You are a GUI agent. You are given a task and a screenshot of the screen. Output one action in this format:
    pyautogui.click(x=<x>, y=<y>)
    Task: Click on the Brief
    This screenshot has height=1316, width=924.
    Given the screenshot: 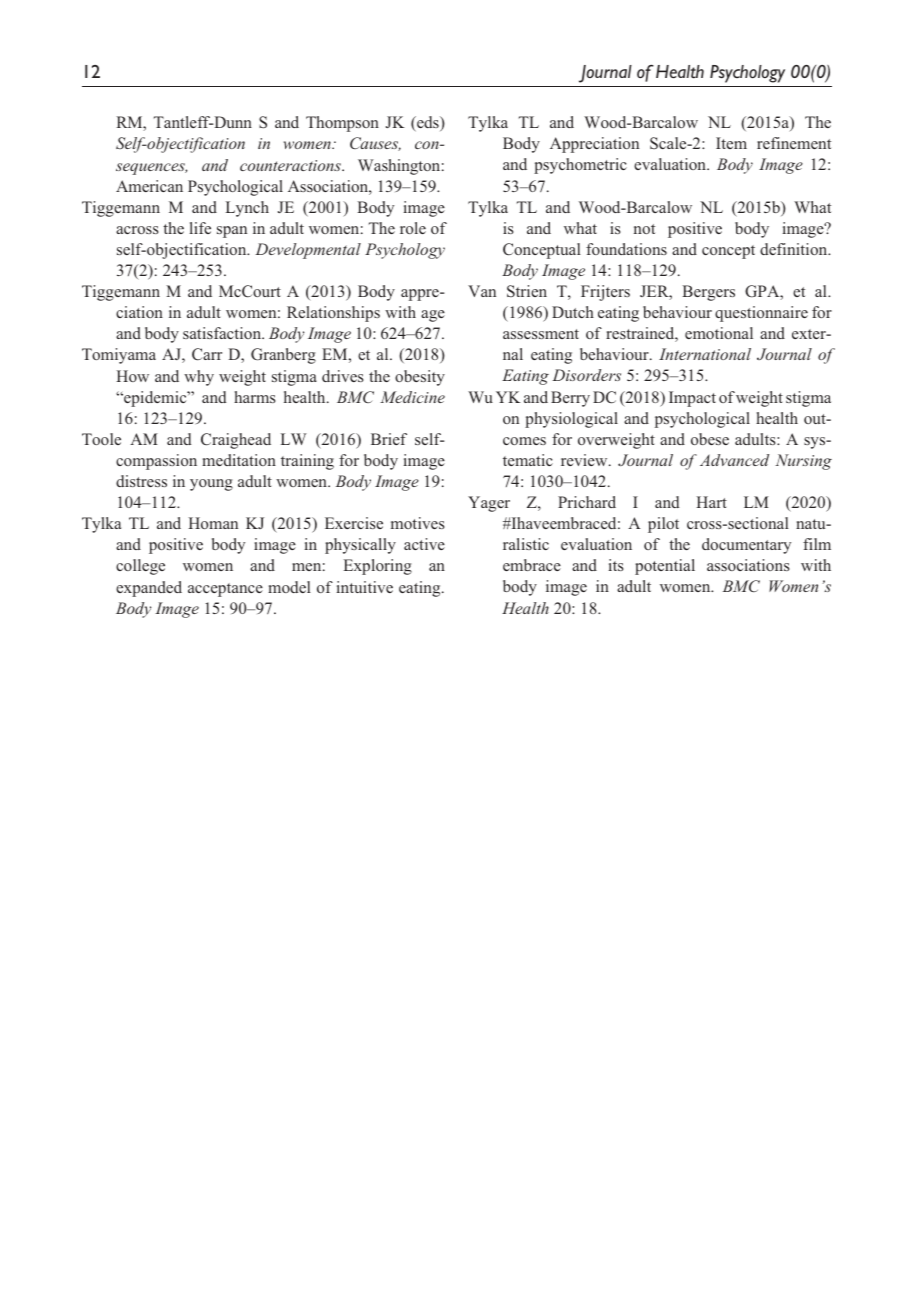 What is the action you would take?
    pyautogui.click(x=389, y=439)
